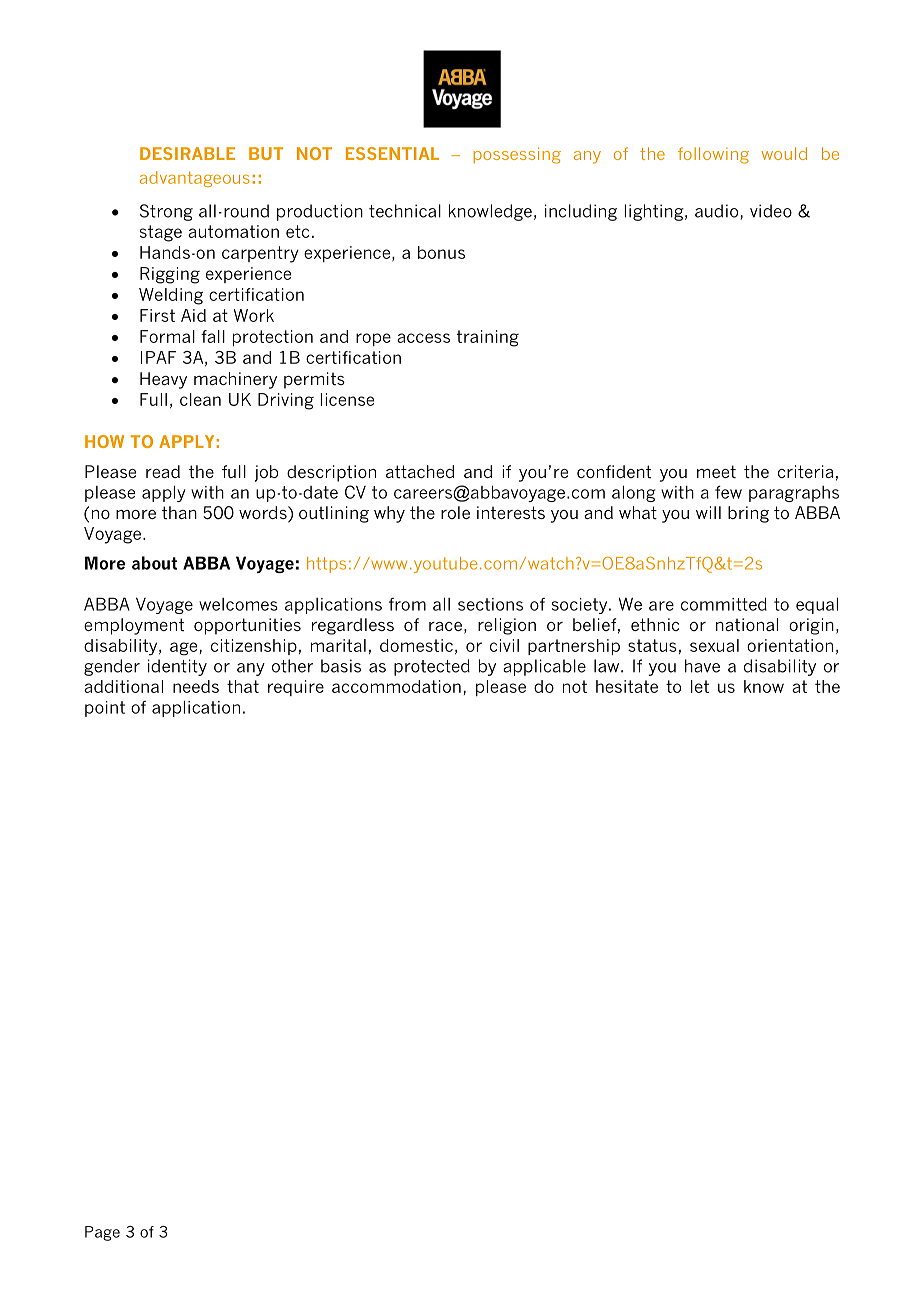  What do you see at coordinates (455, 512) in the screenshot?
I see `role` at bounding box center [455, 512].
